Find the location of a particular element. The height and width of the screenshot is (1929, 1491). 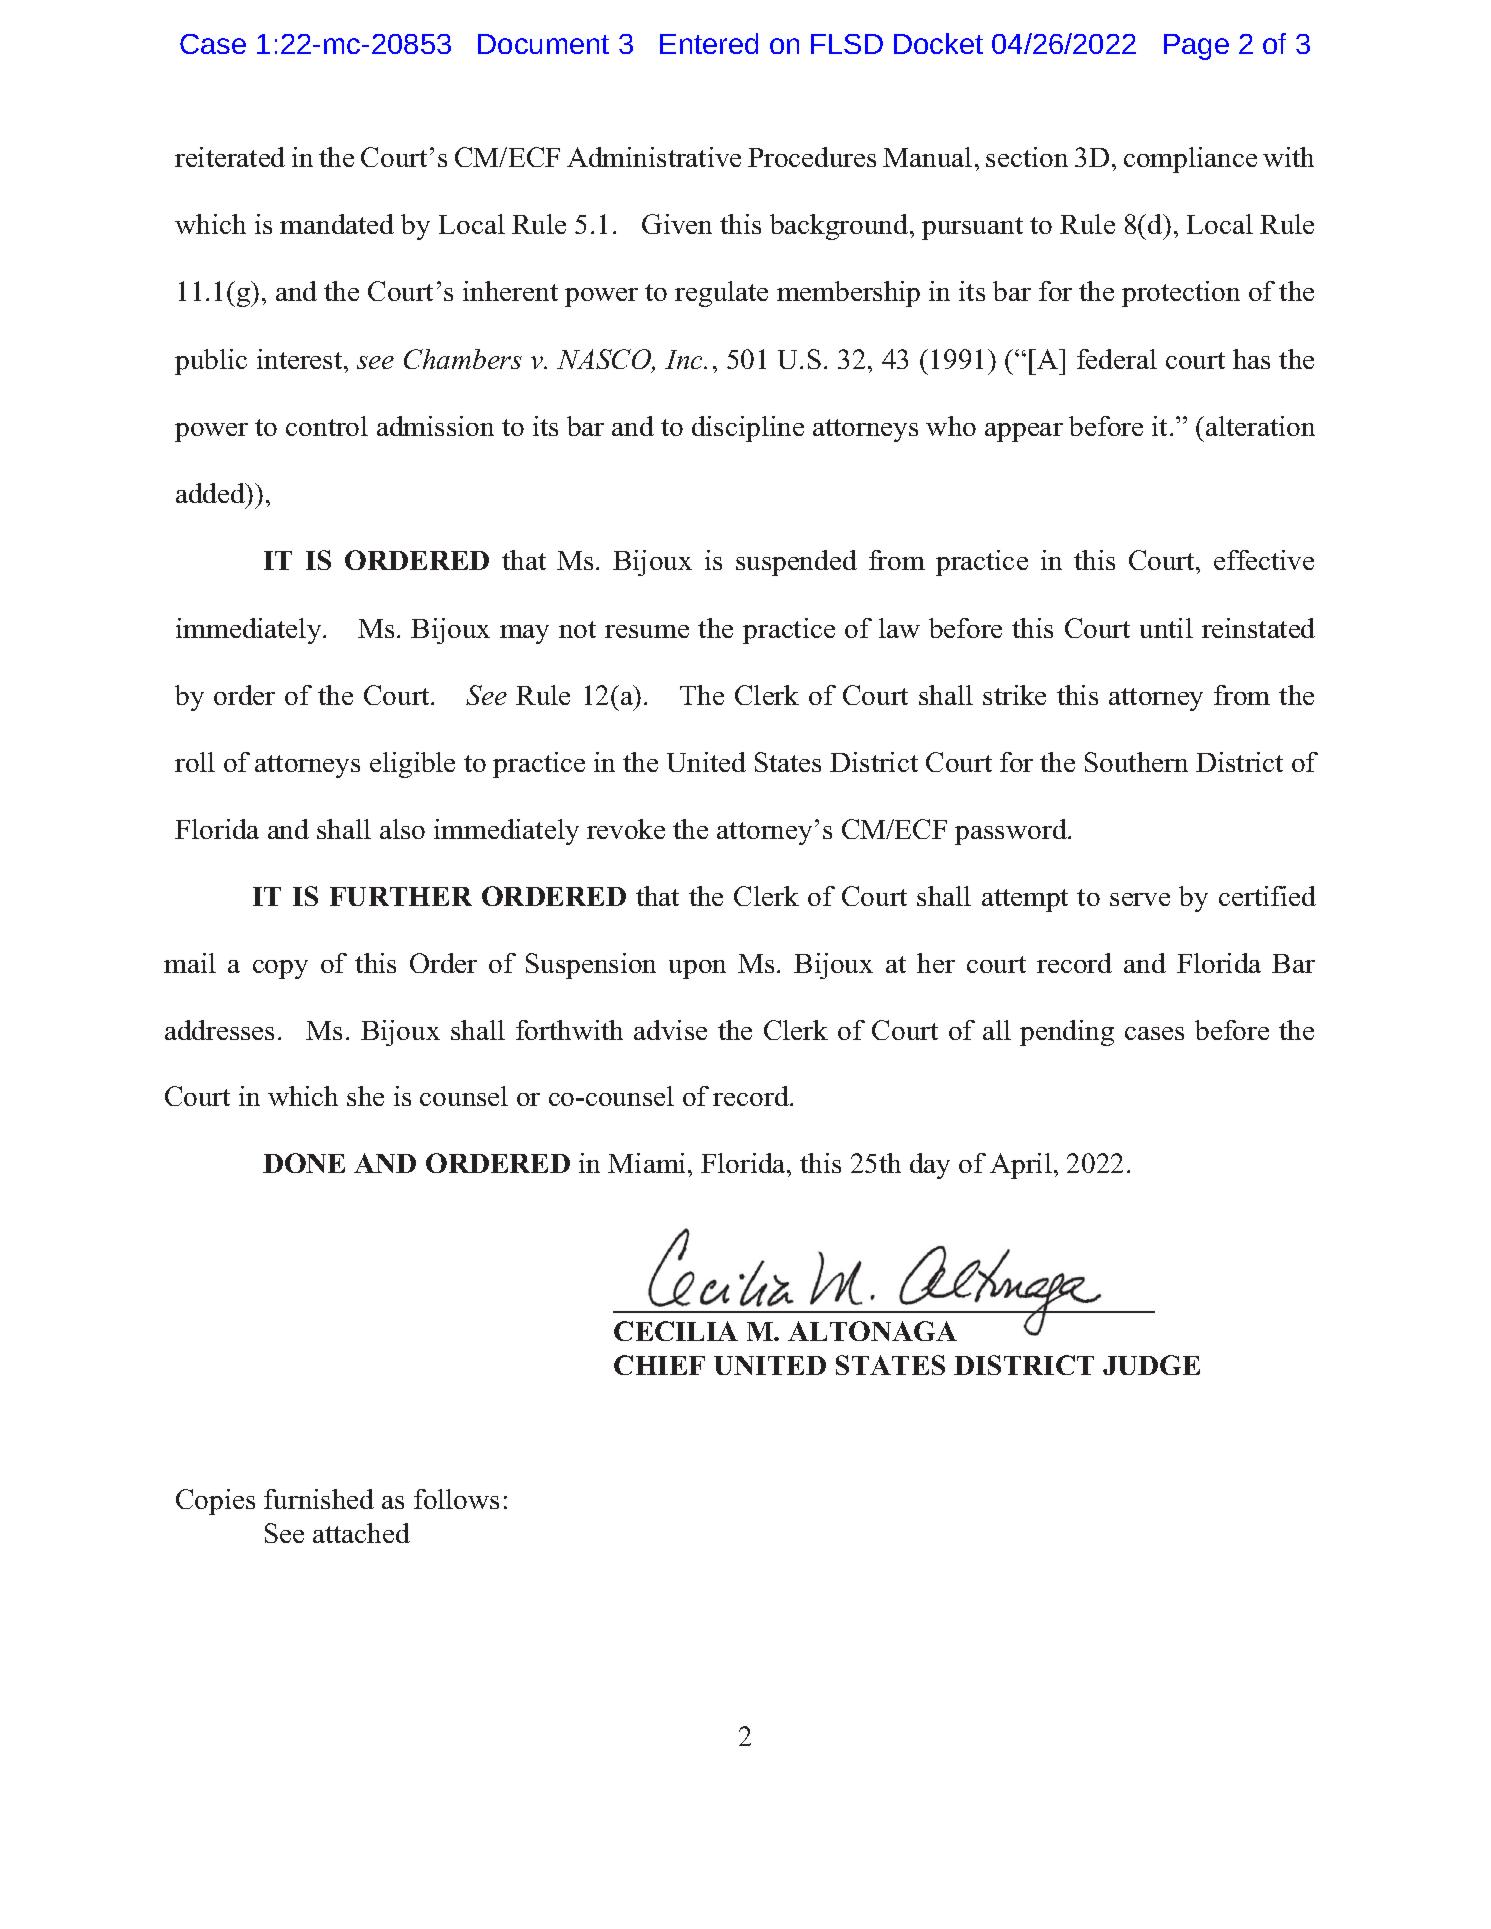

Page is located at coordinates (1196, 47).
